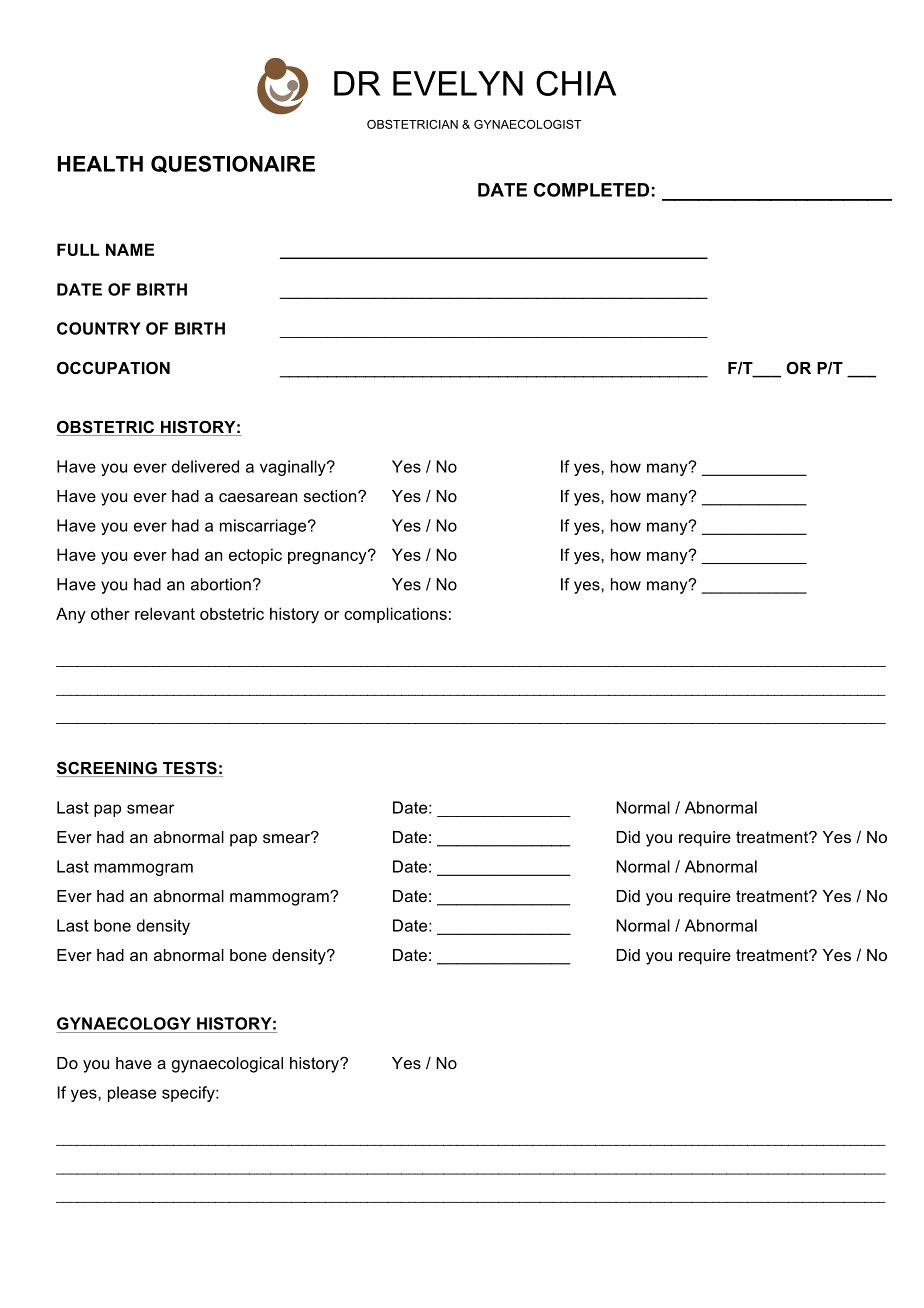 The width and height of the image is (924, 1308). Describe the element at coordinates (113, 367) in the image. I see `OCCUPATION` at that location.
